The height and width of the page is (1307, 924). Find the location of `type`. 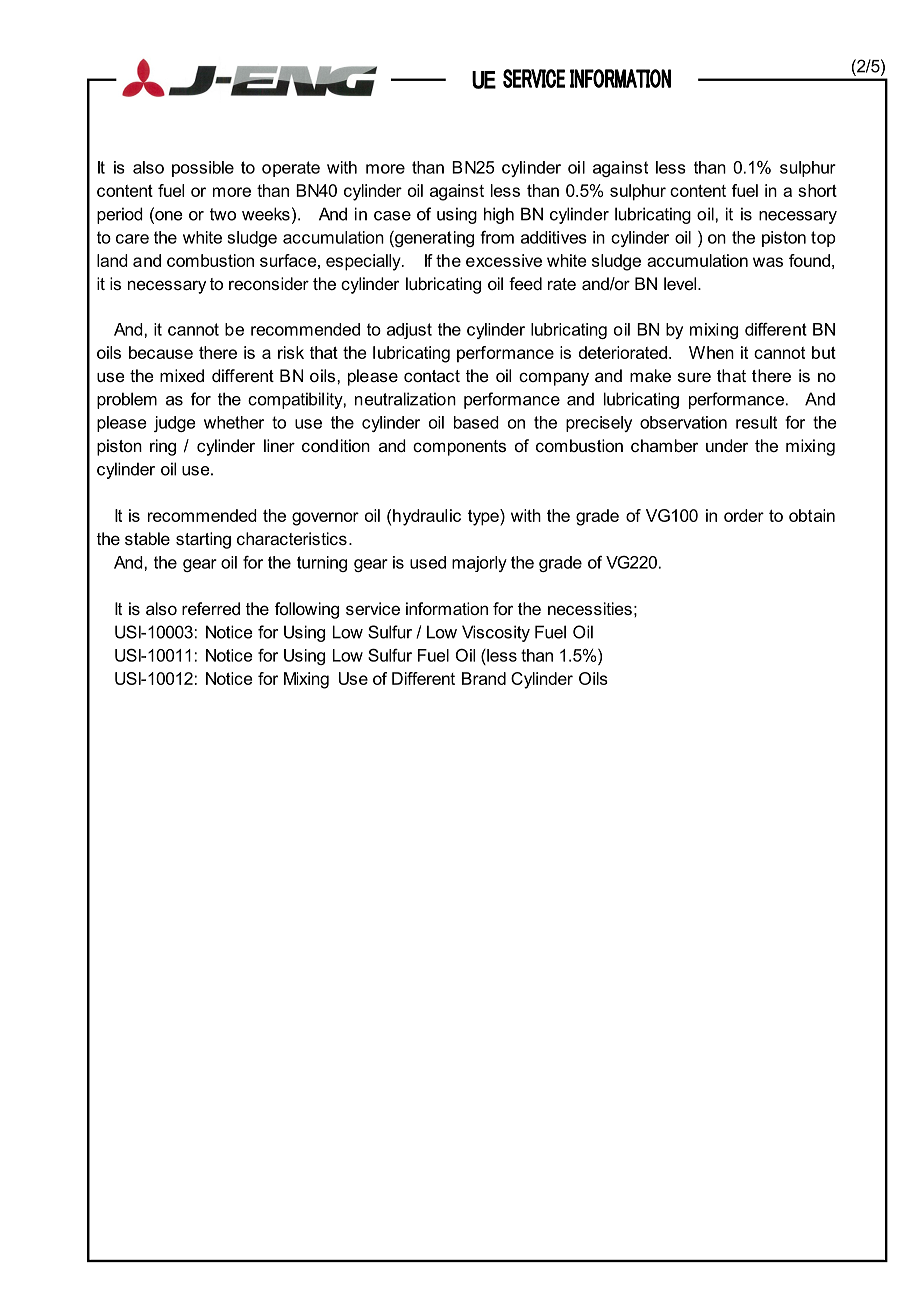

type is located at coordinates (484, 517).
